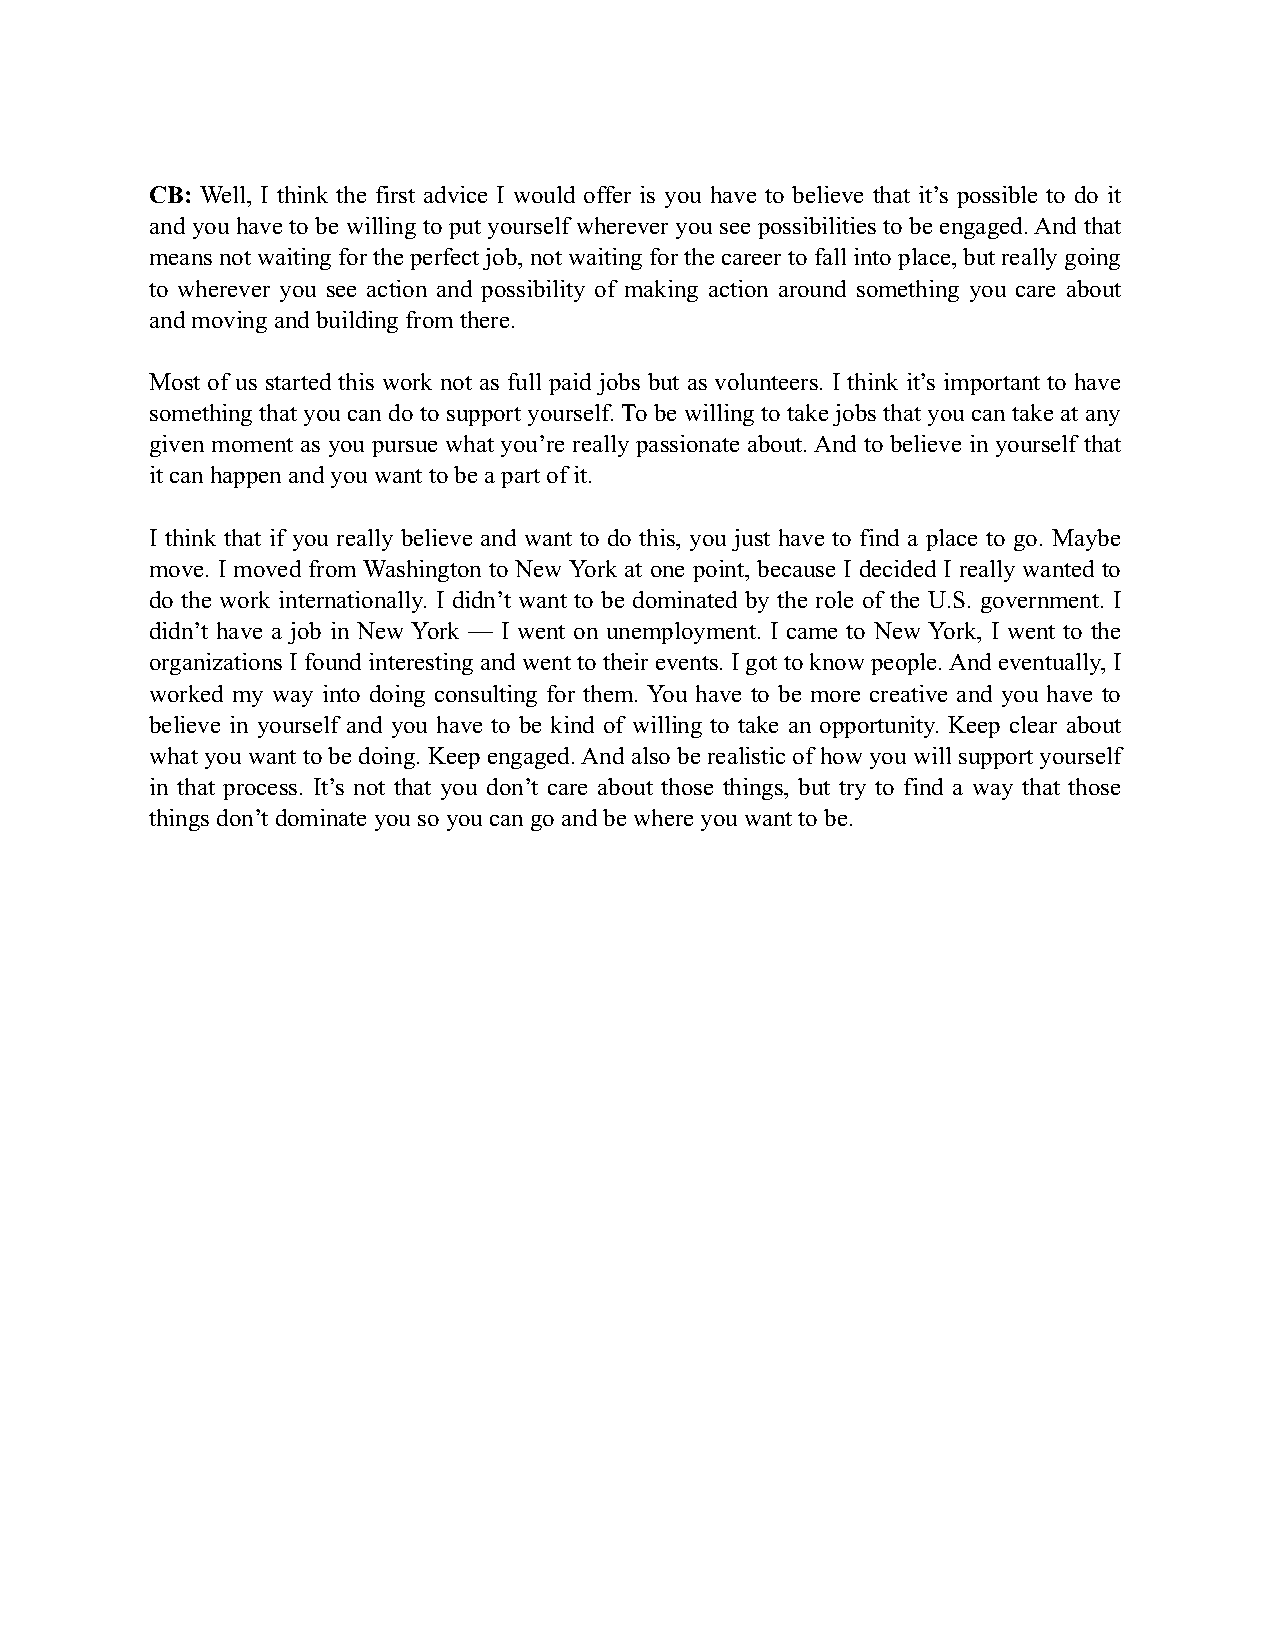  I want to click on part, so click(520, 478).
